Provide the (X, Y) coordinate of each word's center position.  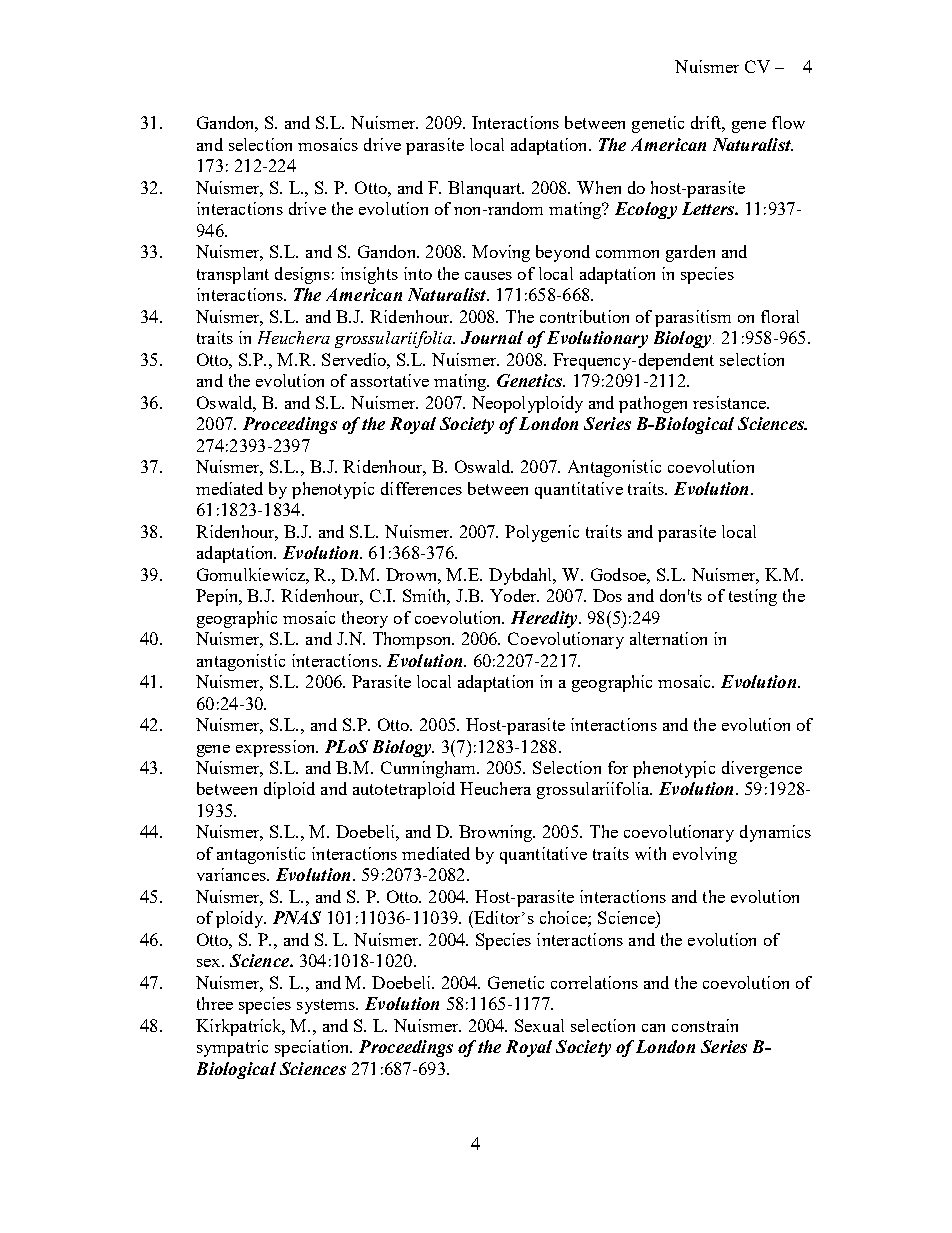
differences (421, 488)
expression (277, 748)
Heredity (545, 619)
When (599, 187)
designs (302, 275)
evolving (705, 855)
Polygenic (542, 533)
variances (232, 874)
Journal (492, 337)
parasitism (693, 318)
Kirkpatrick (240, 1027)
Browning (497, 833)
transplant (233, 275)
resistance (731, 402)
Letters (709, 208)
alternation (668, 638)
